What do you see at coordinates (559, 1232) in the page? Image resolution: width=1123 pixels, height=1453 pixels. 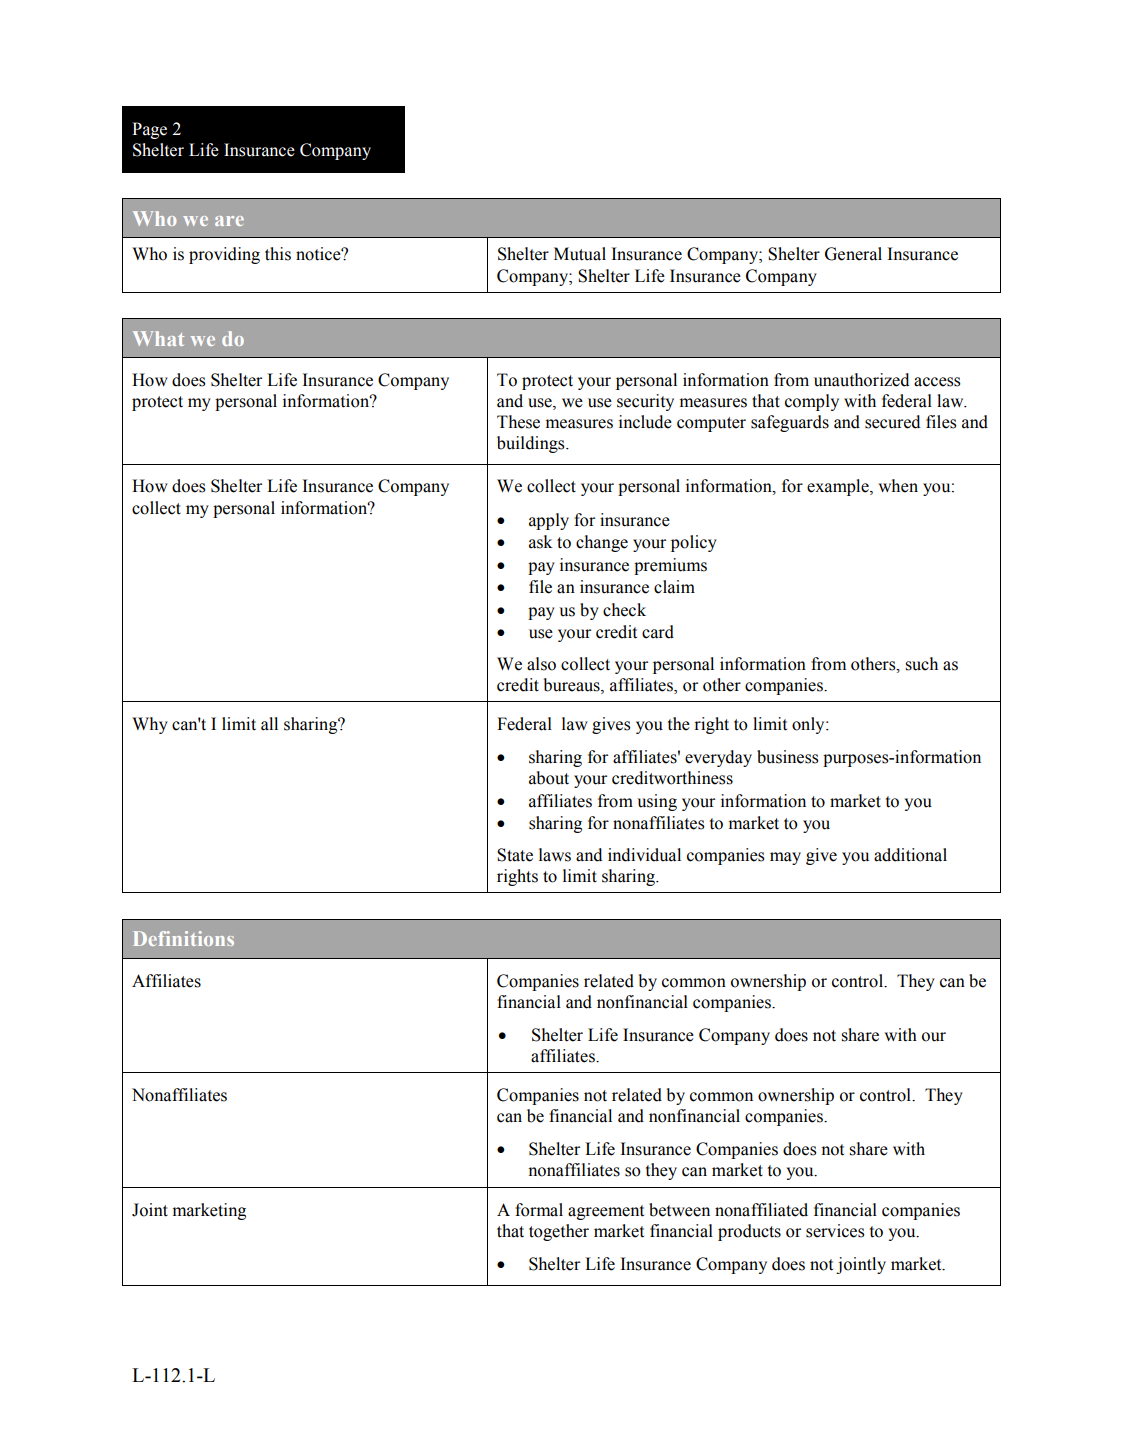 I see `together` at bounding box center [559, 1232].
